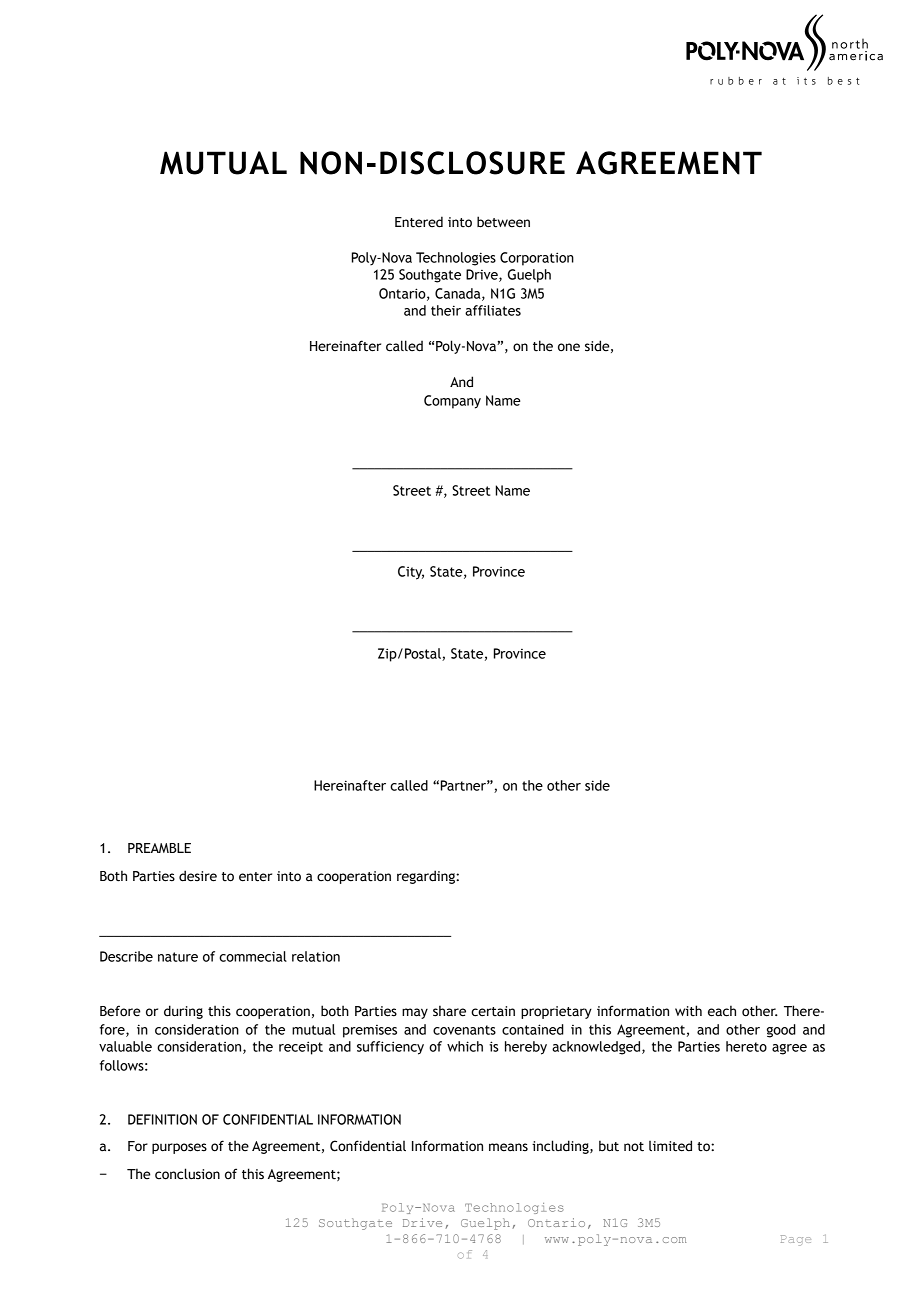  I want to click on nature, so click(178, 957).
